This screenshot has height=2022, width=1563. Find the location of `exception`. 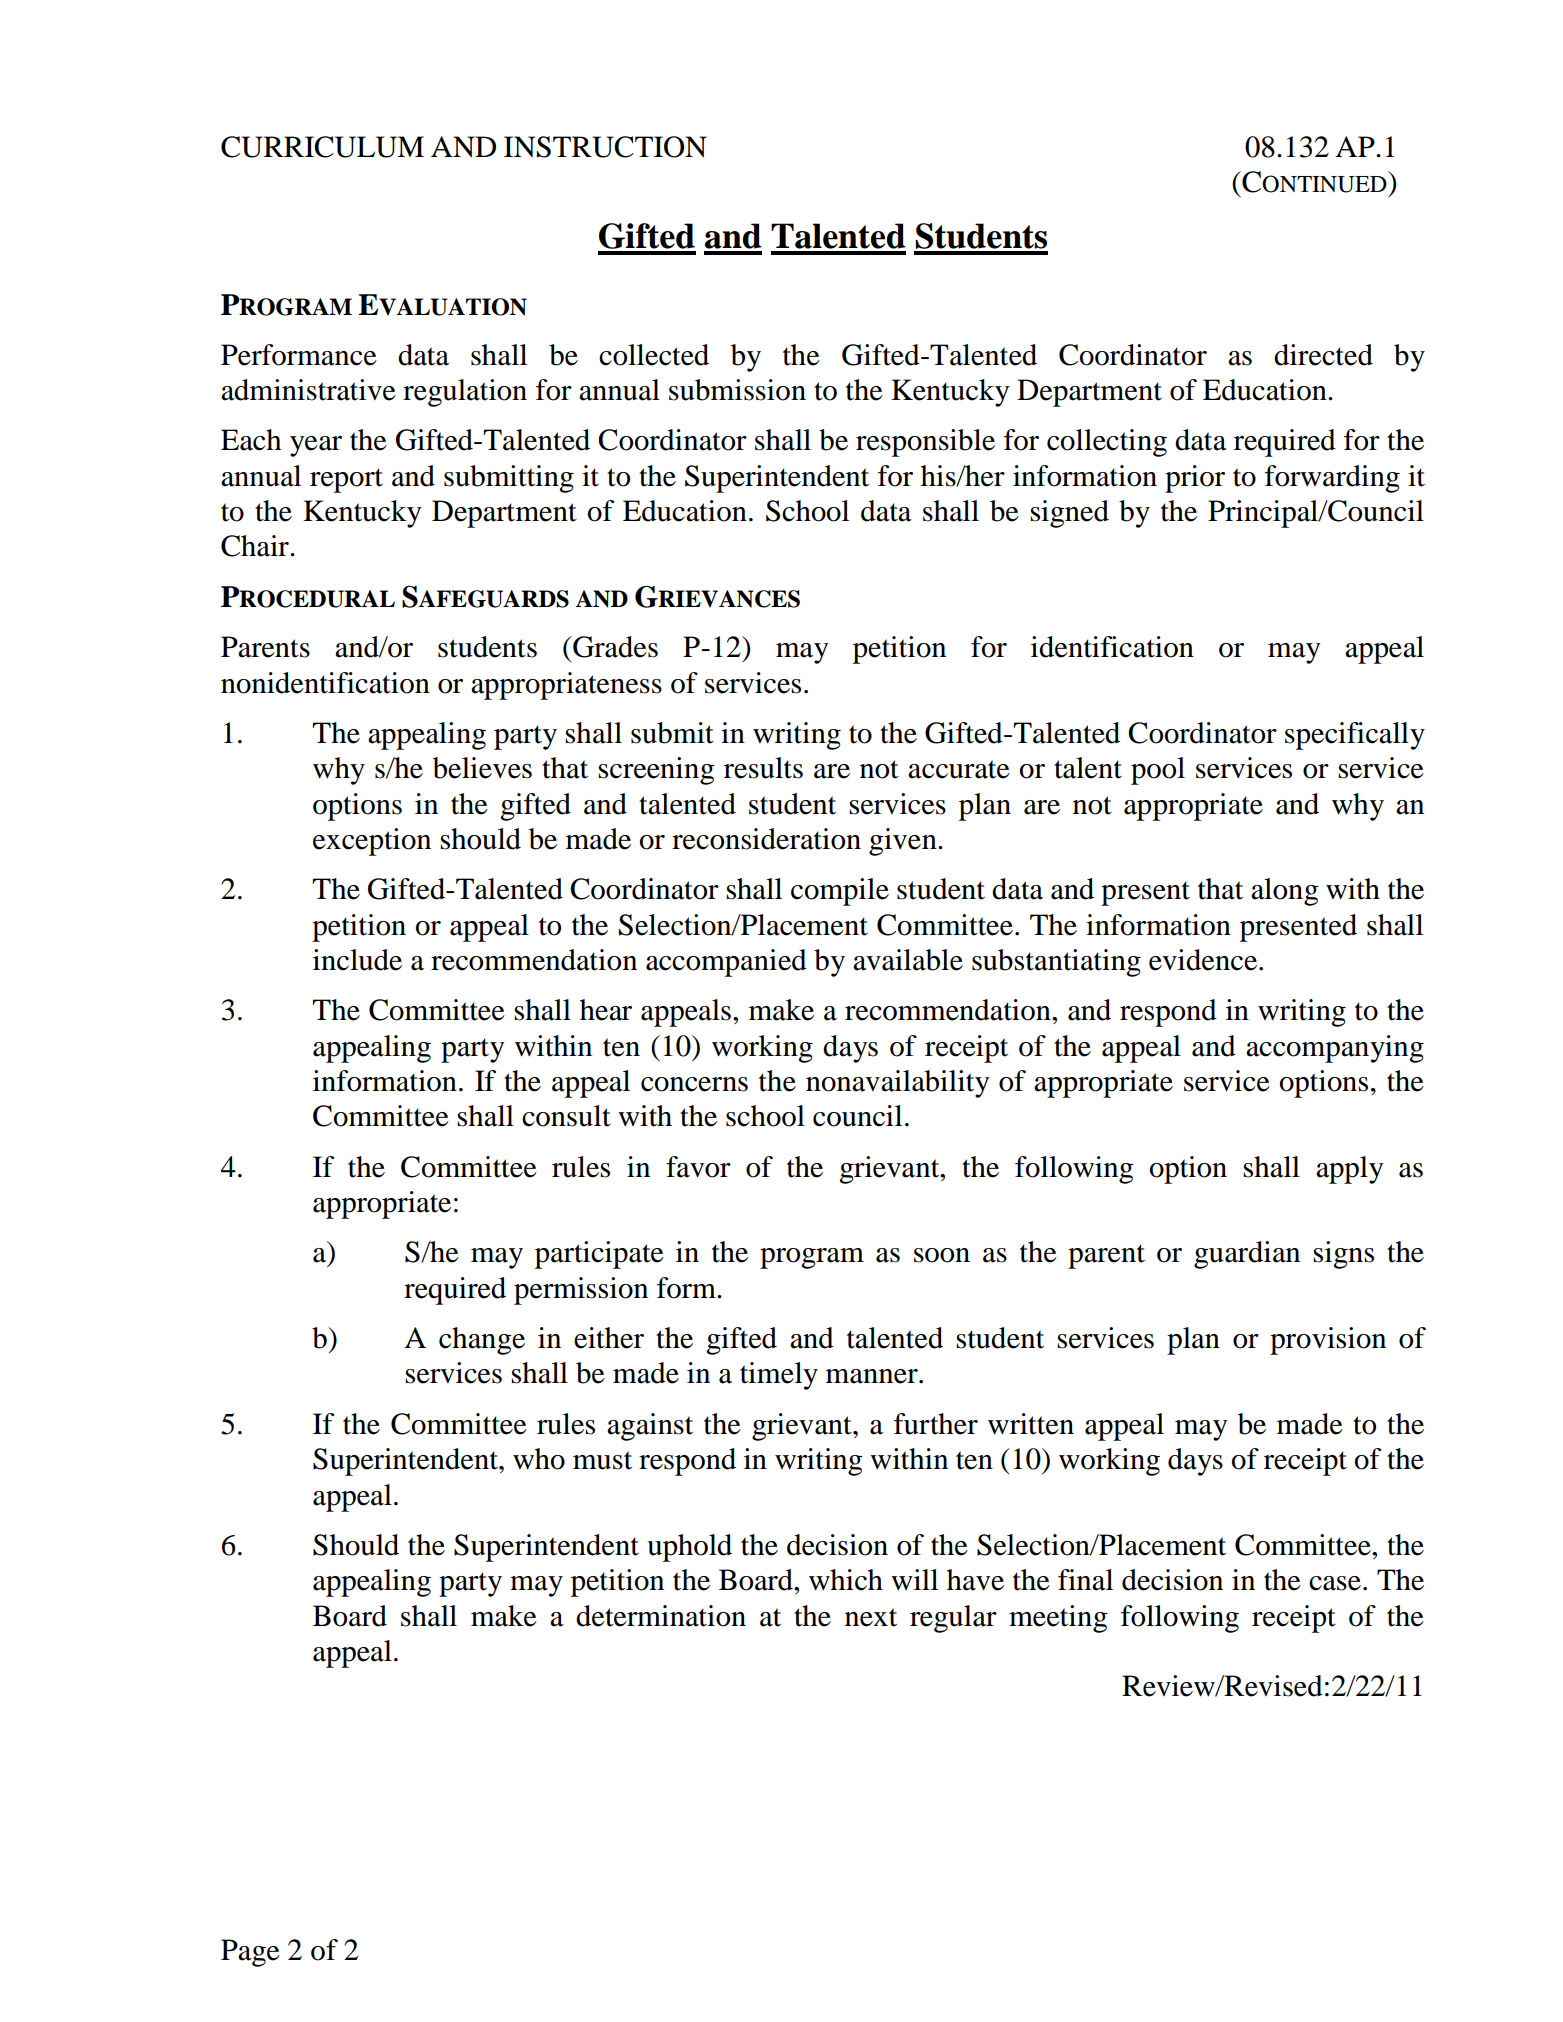

exception is located at coordinates (372, 842).
